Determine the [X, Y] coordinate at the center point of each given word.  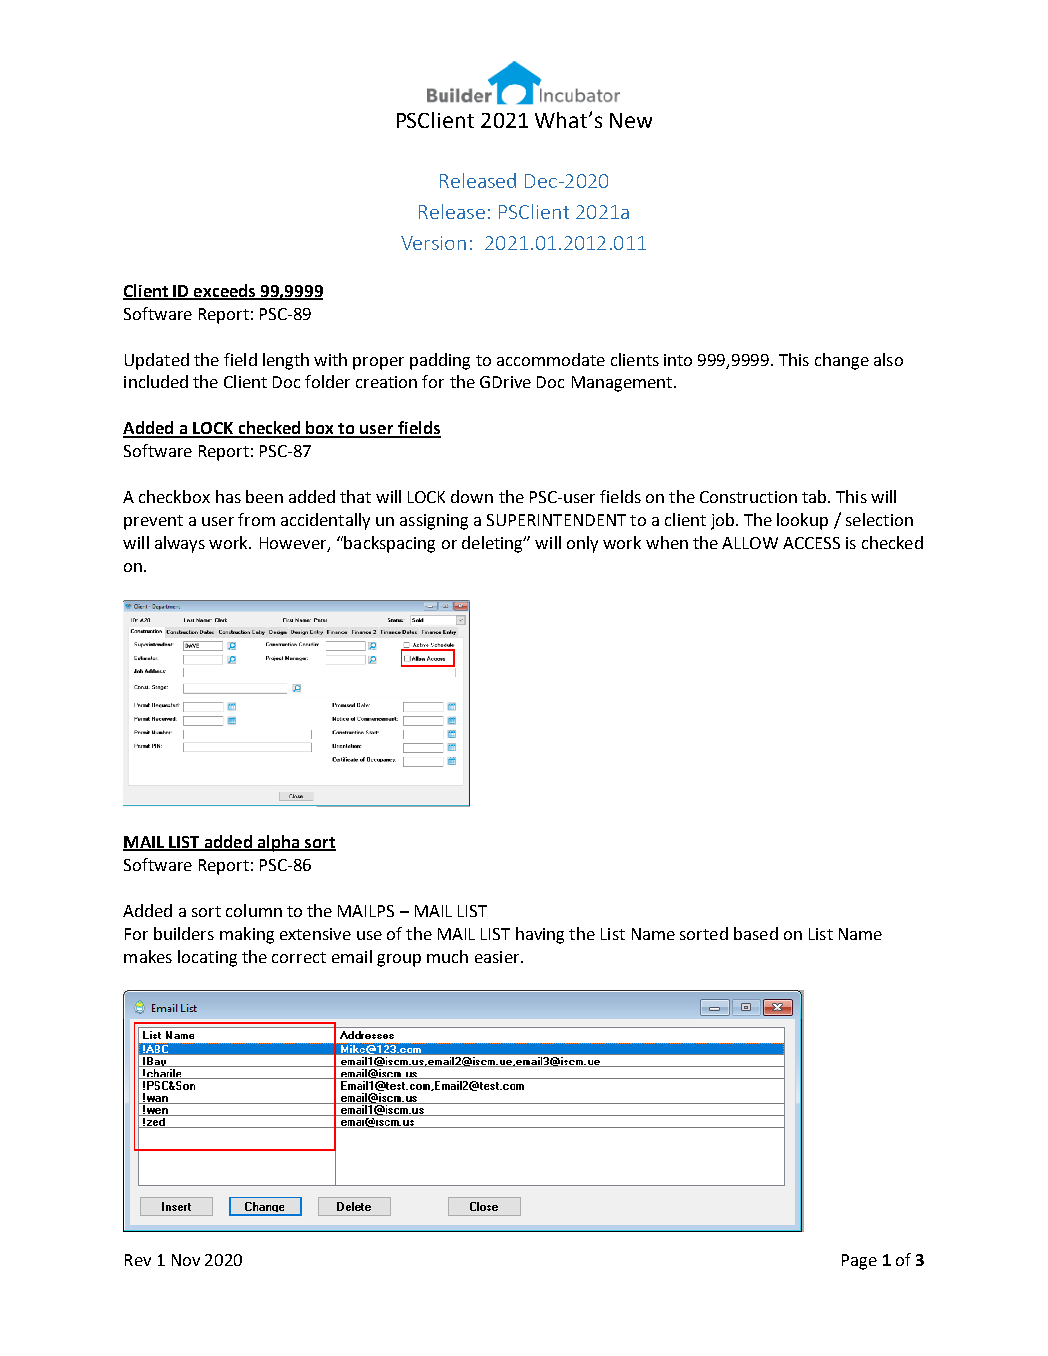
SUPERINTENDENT [556, 520]
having [540, 935]
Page [859, 1262]
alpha [278, 843]
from [256, 519]
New [631, 120]
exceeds [225, 291]
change [842, 361]
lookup [802, 521]
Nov [186, 1260]
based [756, 933]
